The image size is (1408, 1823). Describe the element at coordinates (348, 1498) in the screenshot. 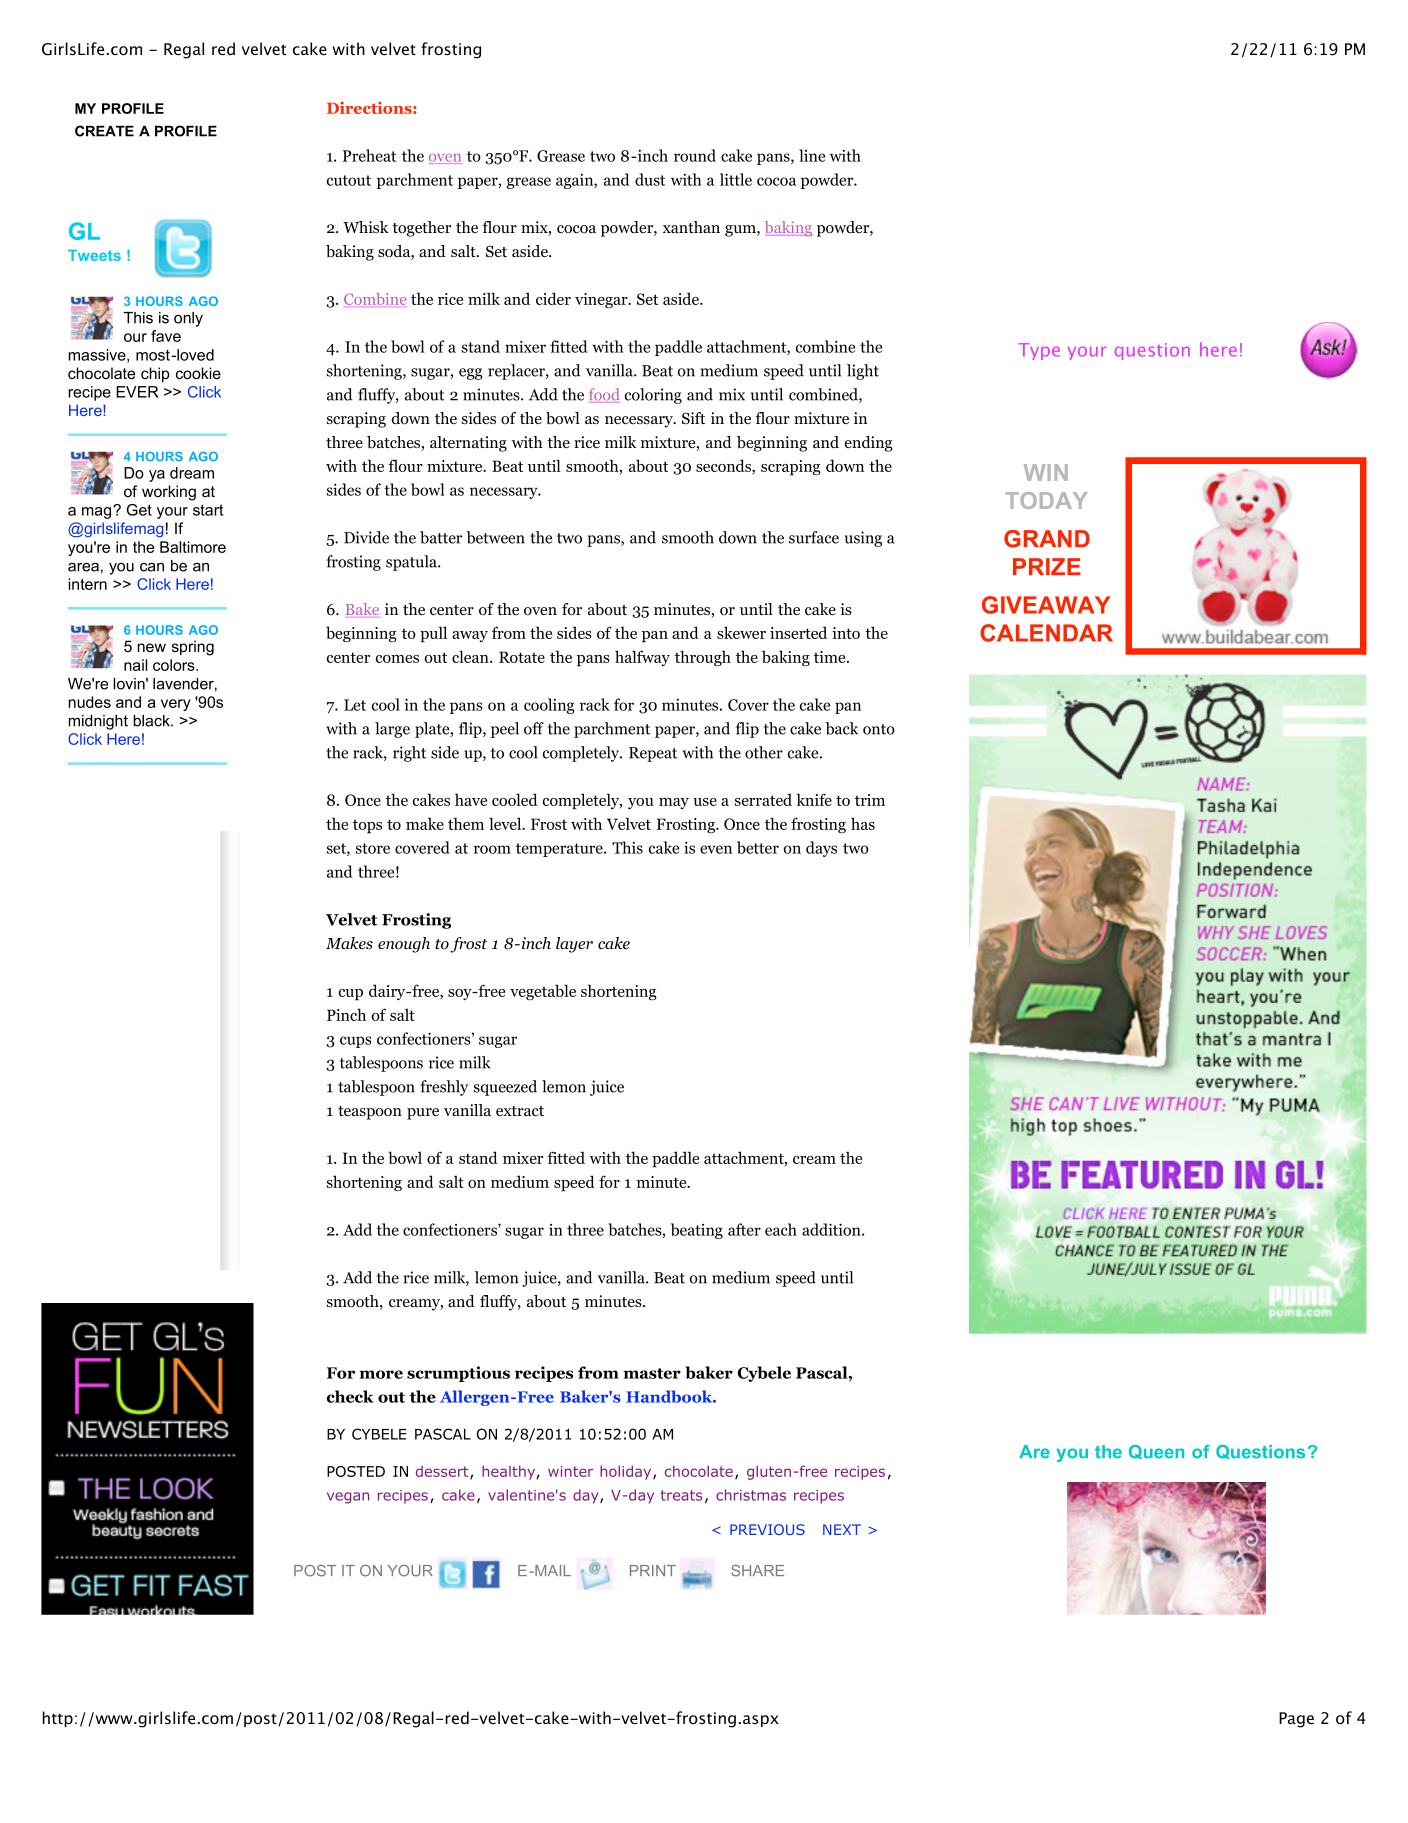

I see `vegan` at that location.
